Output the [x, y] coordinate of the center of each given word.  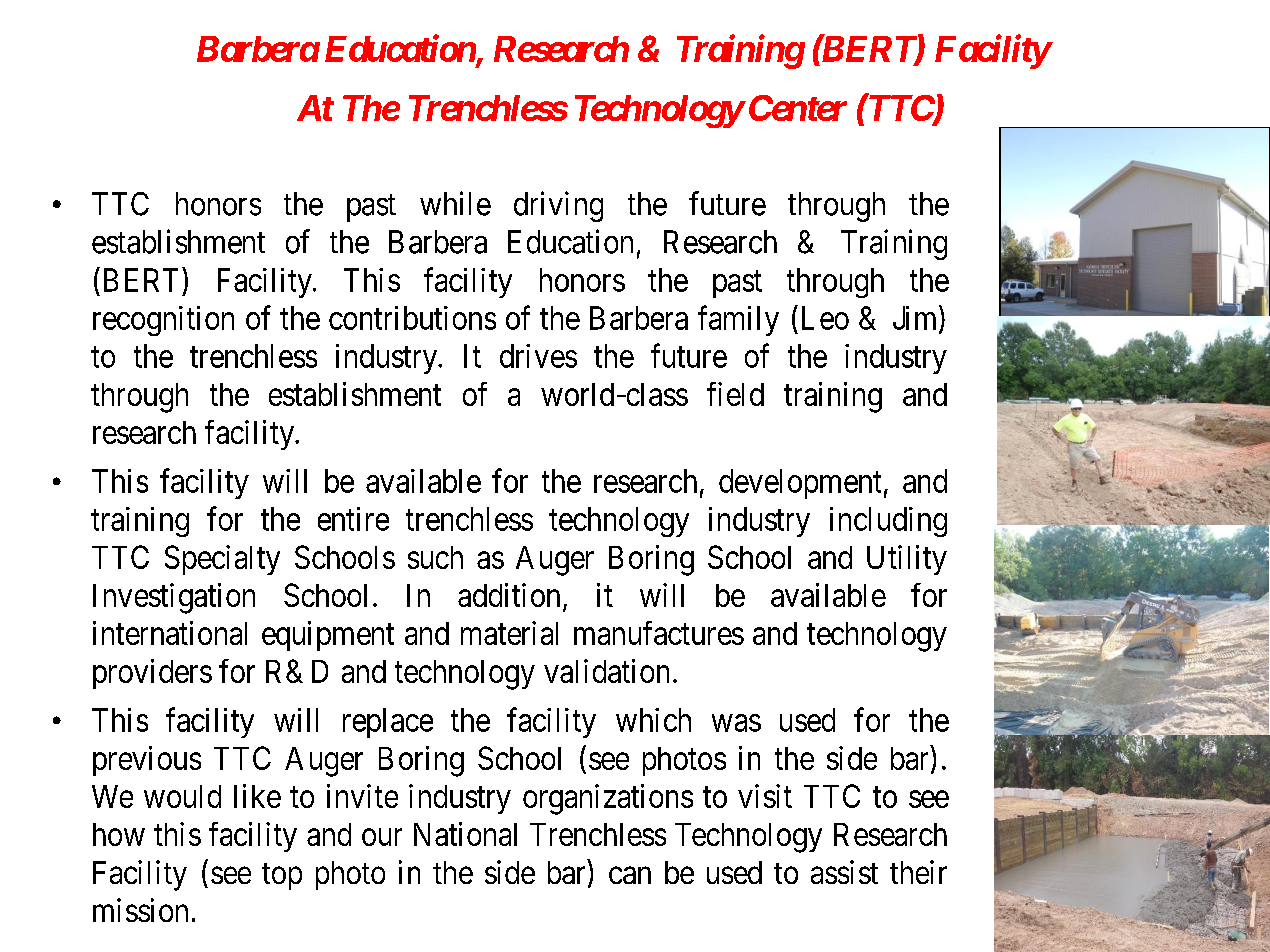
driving [558, 206]
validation [606, 671]
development [800, 484]
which [653, 720]
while [455, 203]
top [282, 876]
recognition [163, 321]
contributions [412, 318]
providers [152, 674]
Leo [825, 318]
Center [798, 108]
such [435, 557]
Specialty [222, 560]
